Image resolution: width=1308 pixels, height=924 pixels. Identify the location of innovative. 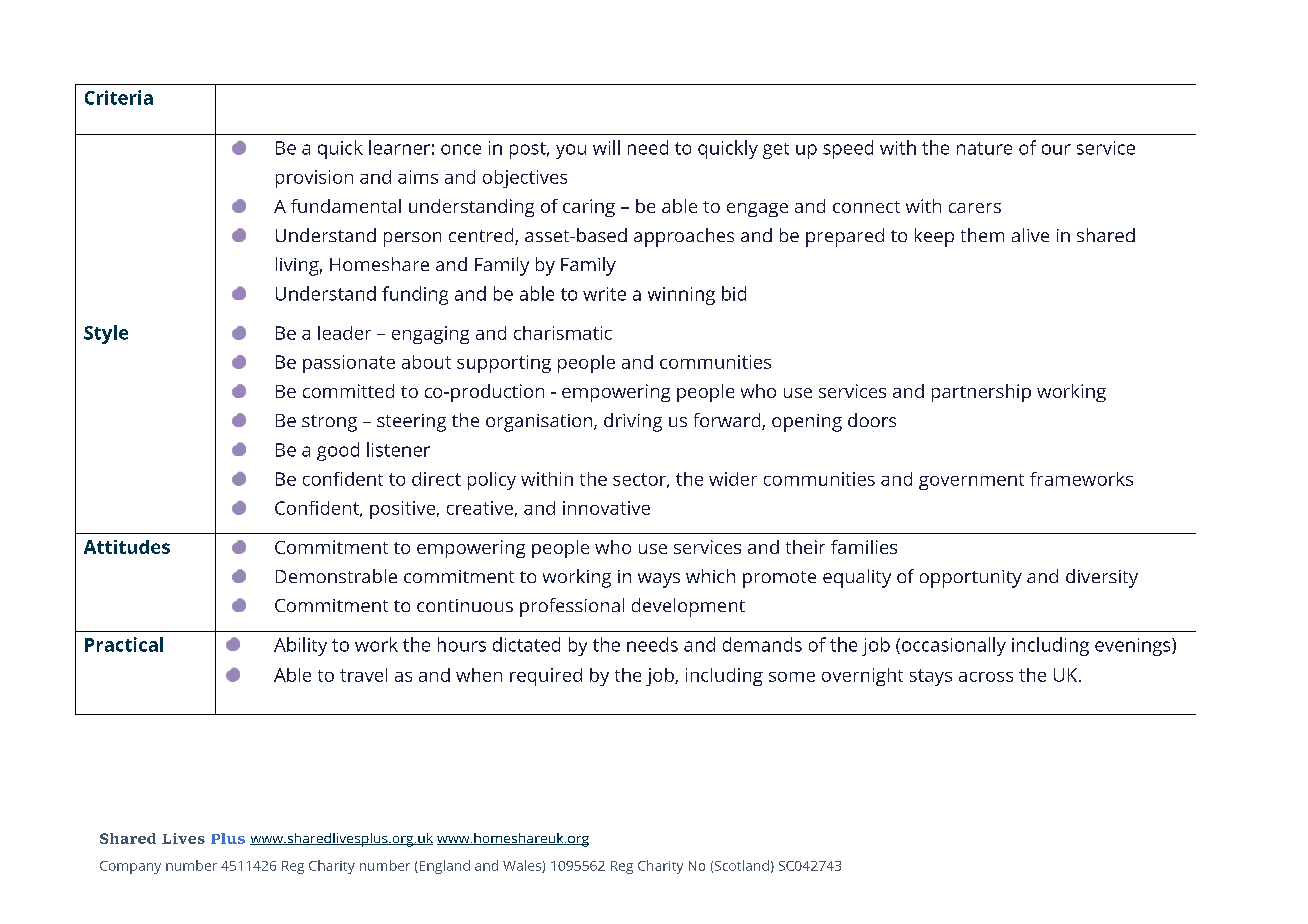
(606, 508).
